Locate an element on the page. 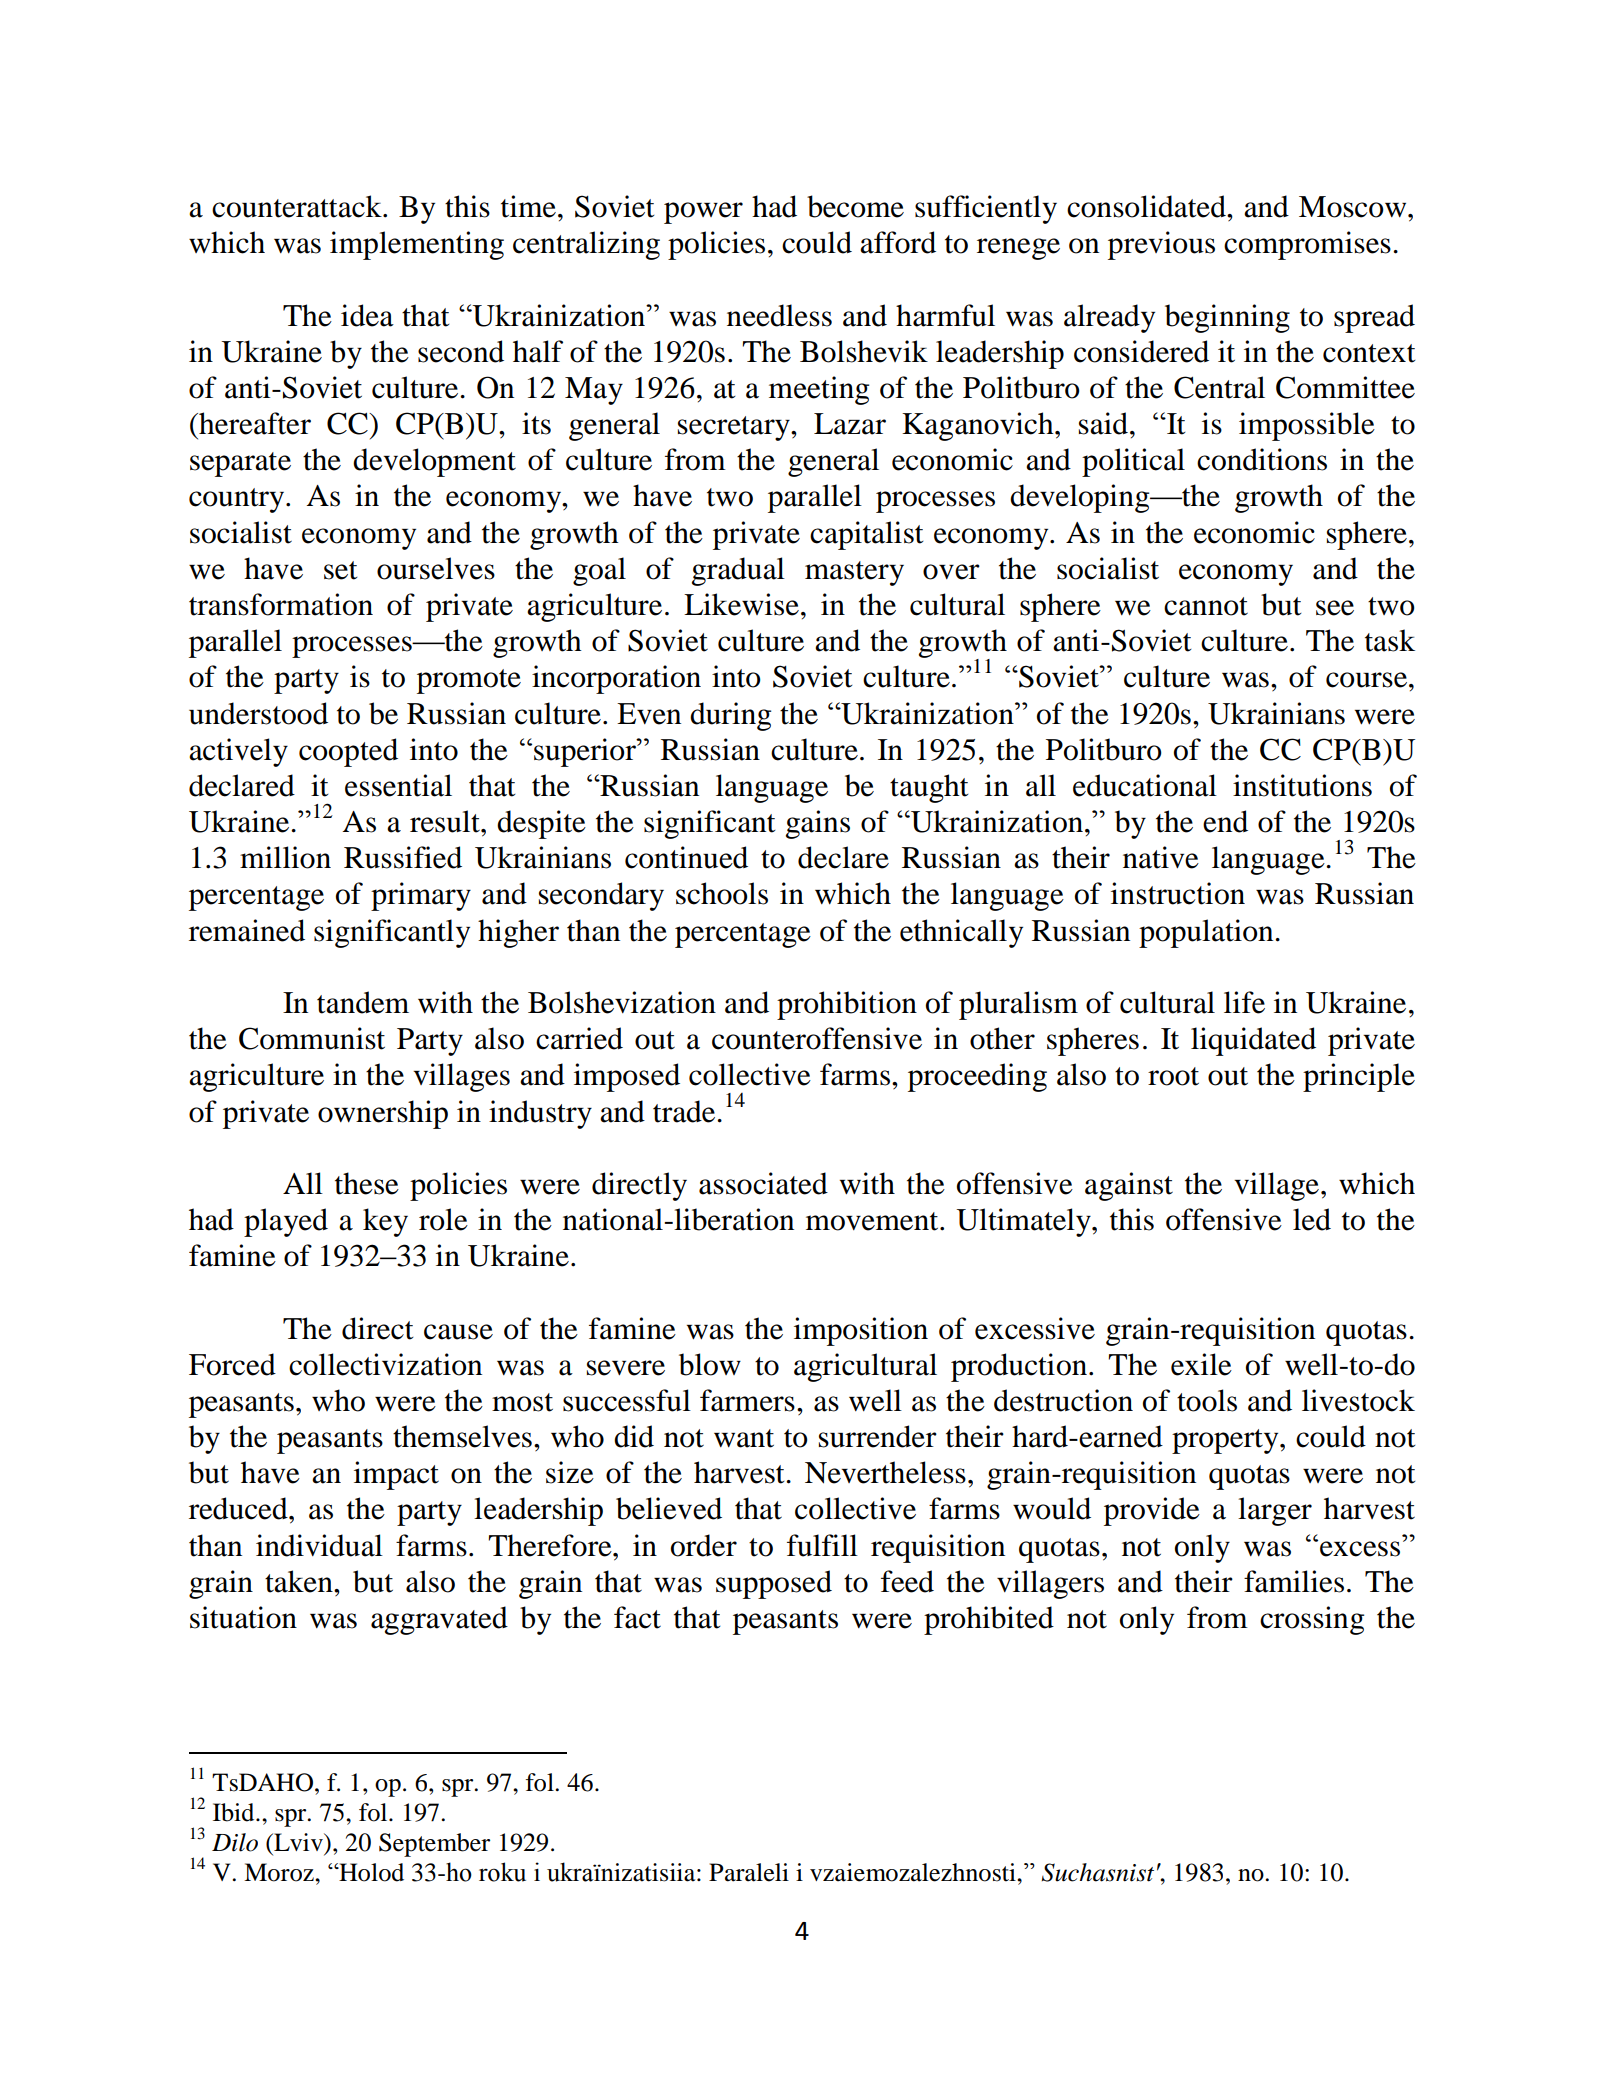 The image size is (1604, 2076). essential is located at coordinates (398, 785).
